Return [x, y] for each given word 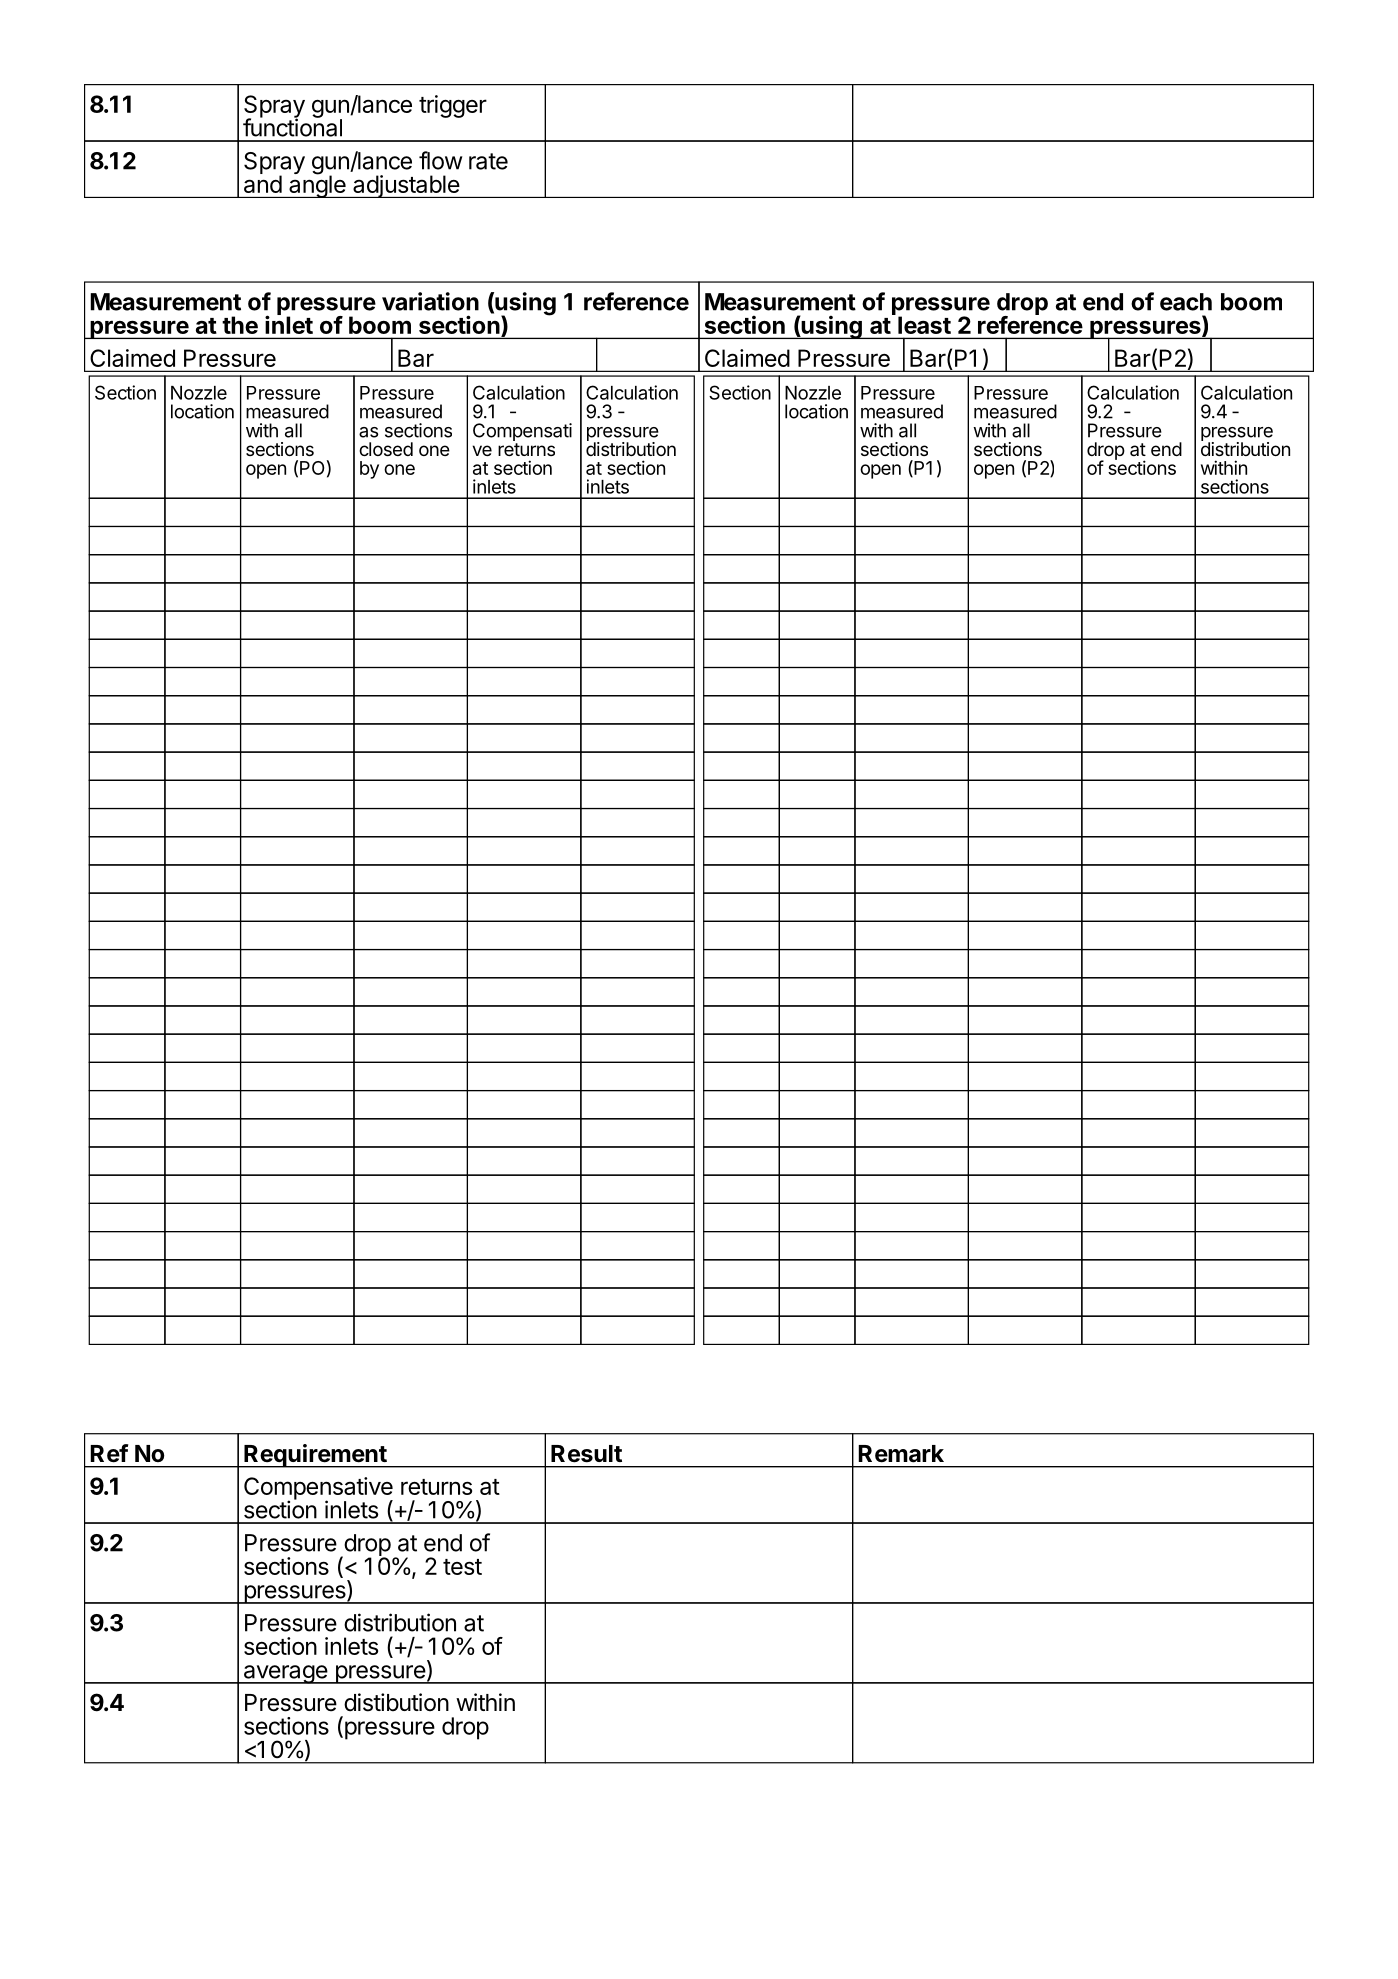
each [1186, 302]
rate [488, 161]
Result [586, 1454]
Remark [901, 1454]
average [285, 1674]
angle [317, 185]
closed [386, 449]
